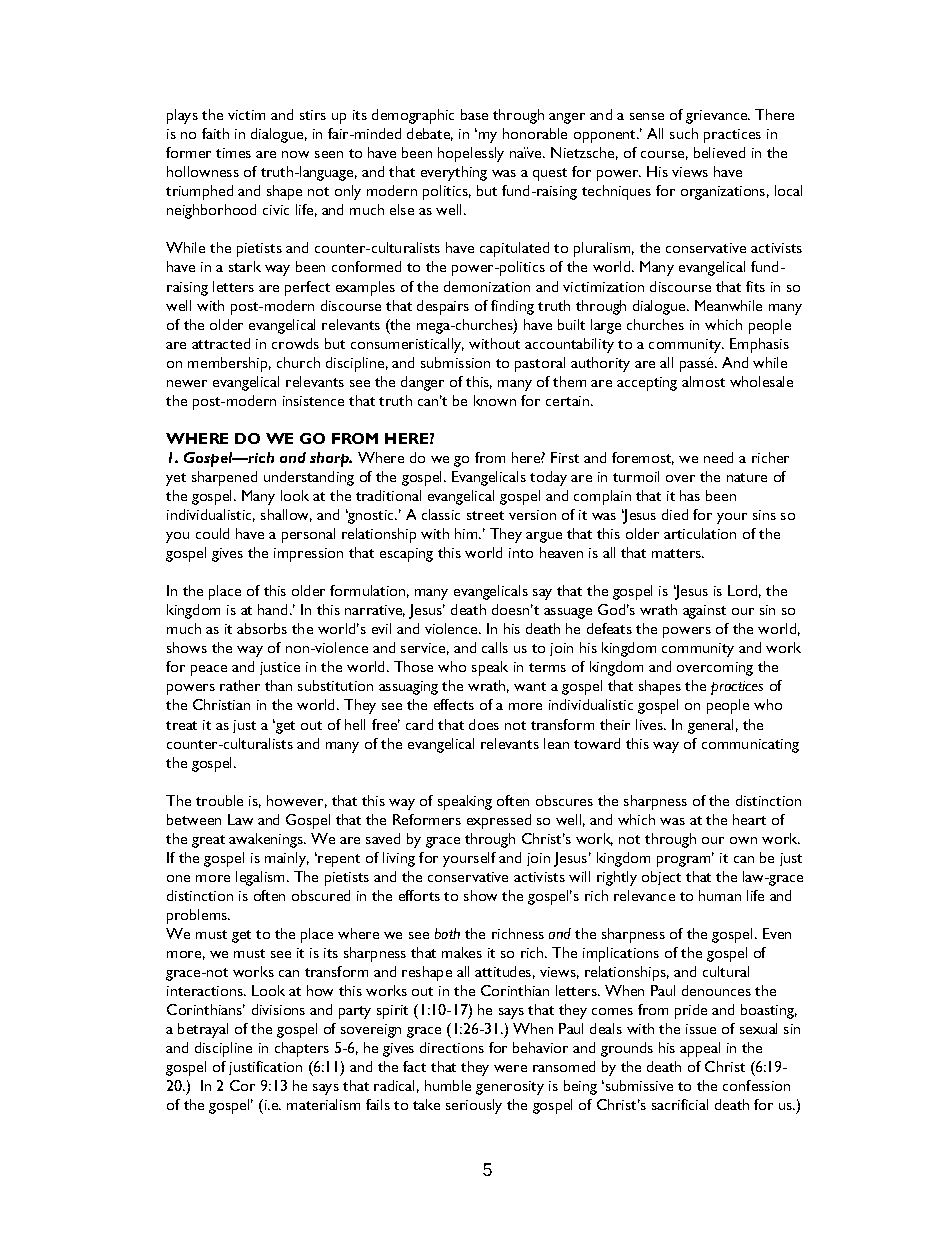 The image size is (952, 1233). What do you see at coordinates (499, 821) in the screenshot?
I see `expressed` at bounding box center [499, 821].
